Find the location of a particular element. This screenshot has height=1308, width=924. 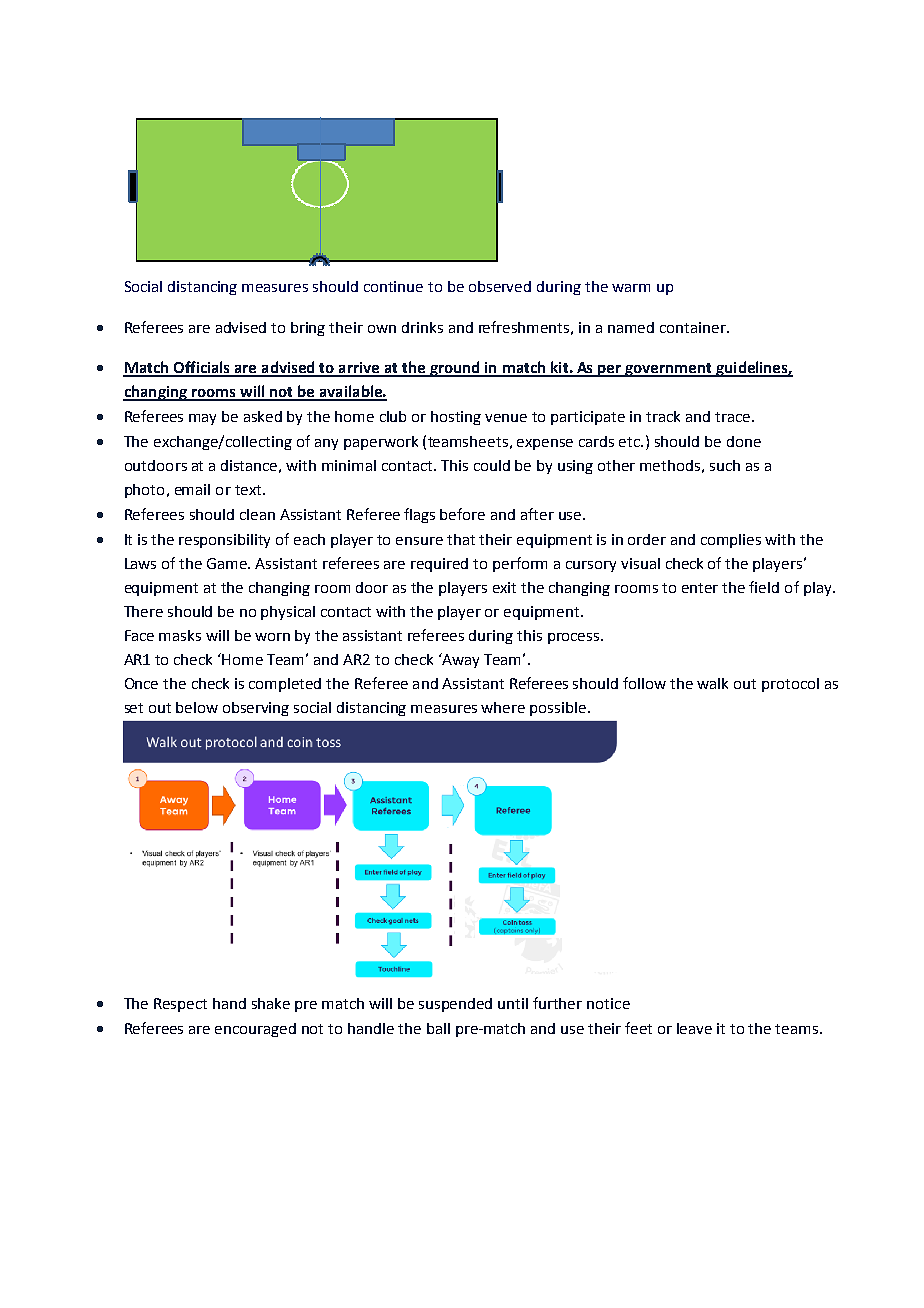

that is located at coordinates (461, 539).
